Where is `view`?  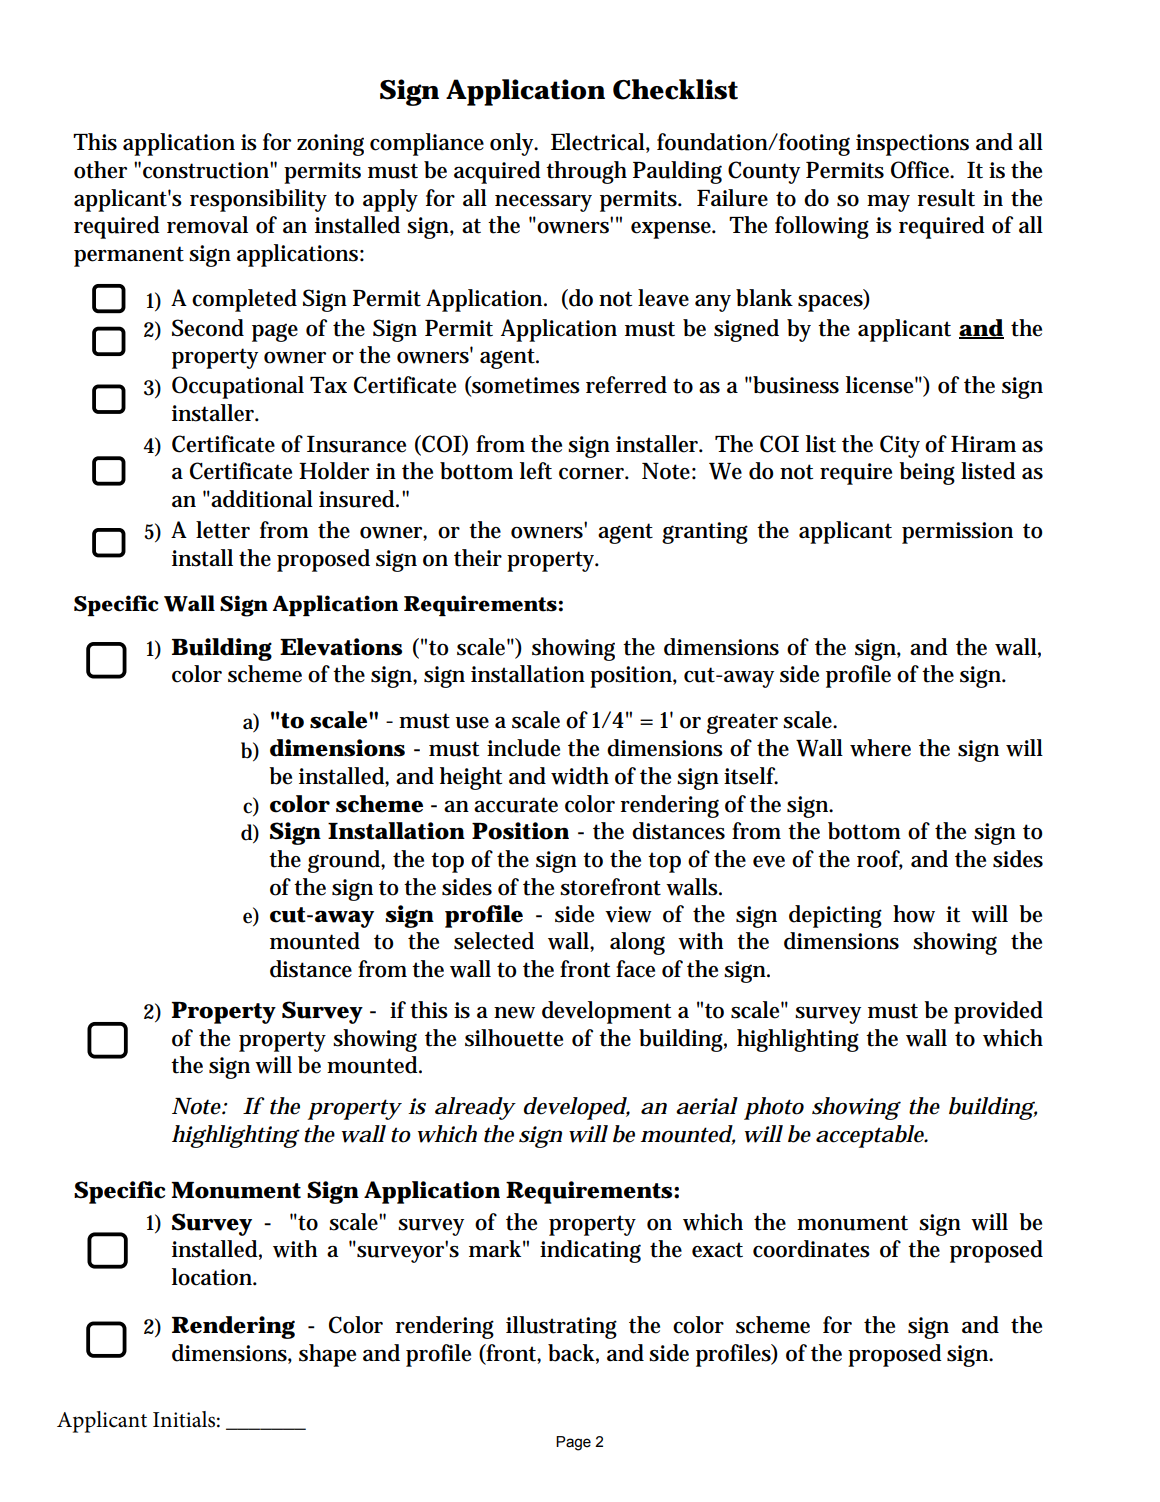
view is located at coordinates (628, 914).
